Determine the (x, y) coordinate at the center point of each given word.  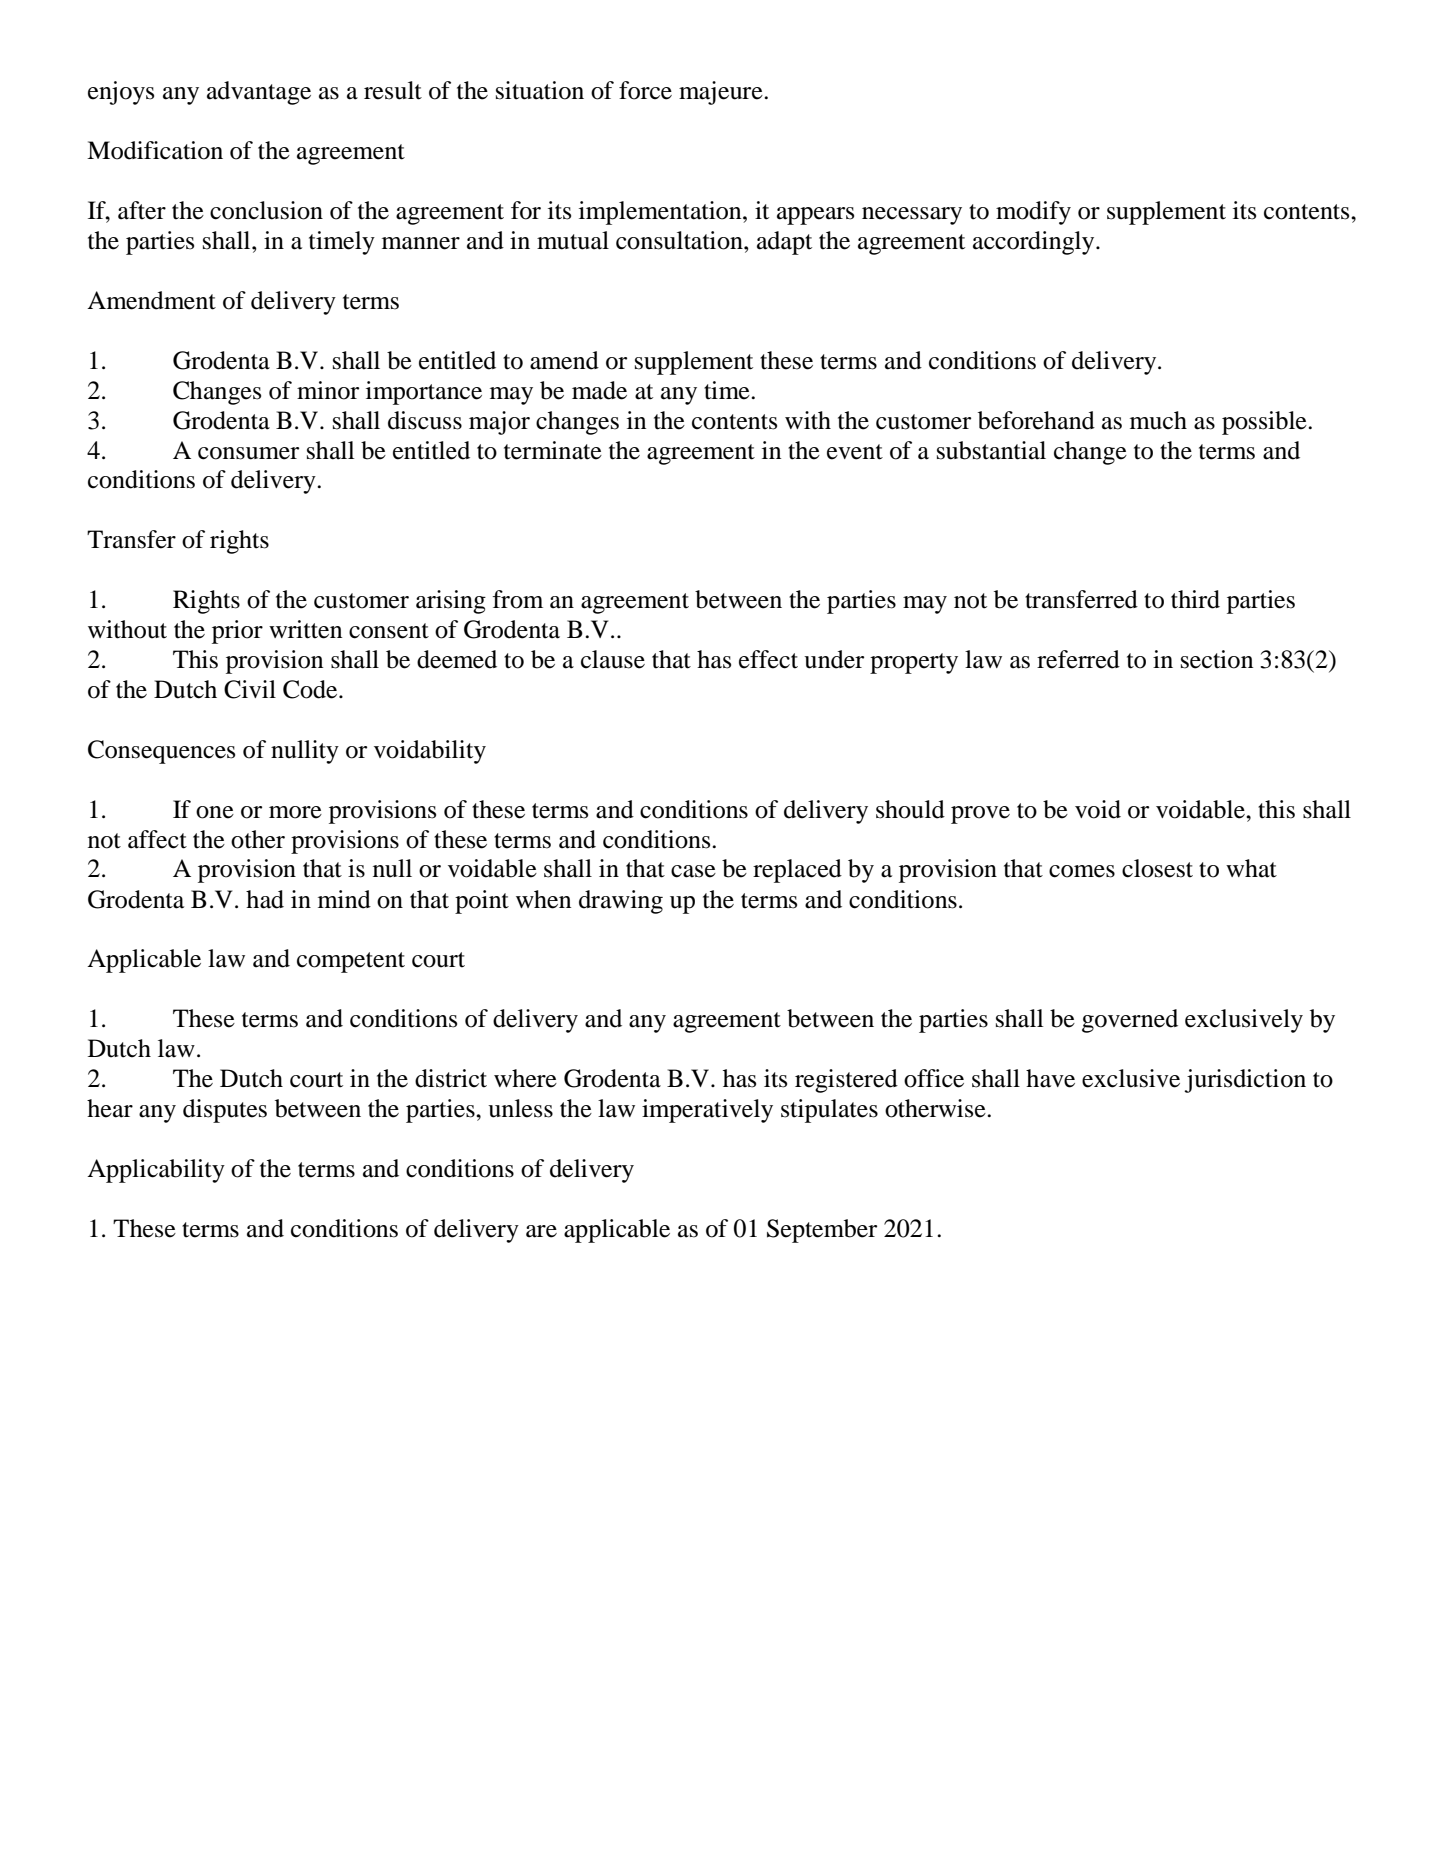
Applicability (156, 1171)
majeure (722, 93)
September (822, 1231)
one (215, 812)
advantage (259, 93)
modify (1033, 213)
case (693, 871)
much (1158, 420)
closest (1157, 868)
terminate (553, 450)
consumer (248, 453)
